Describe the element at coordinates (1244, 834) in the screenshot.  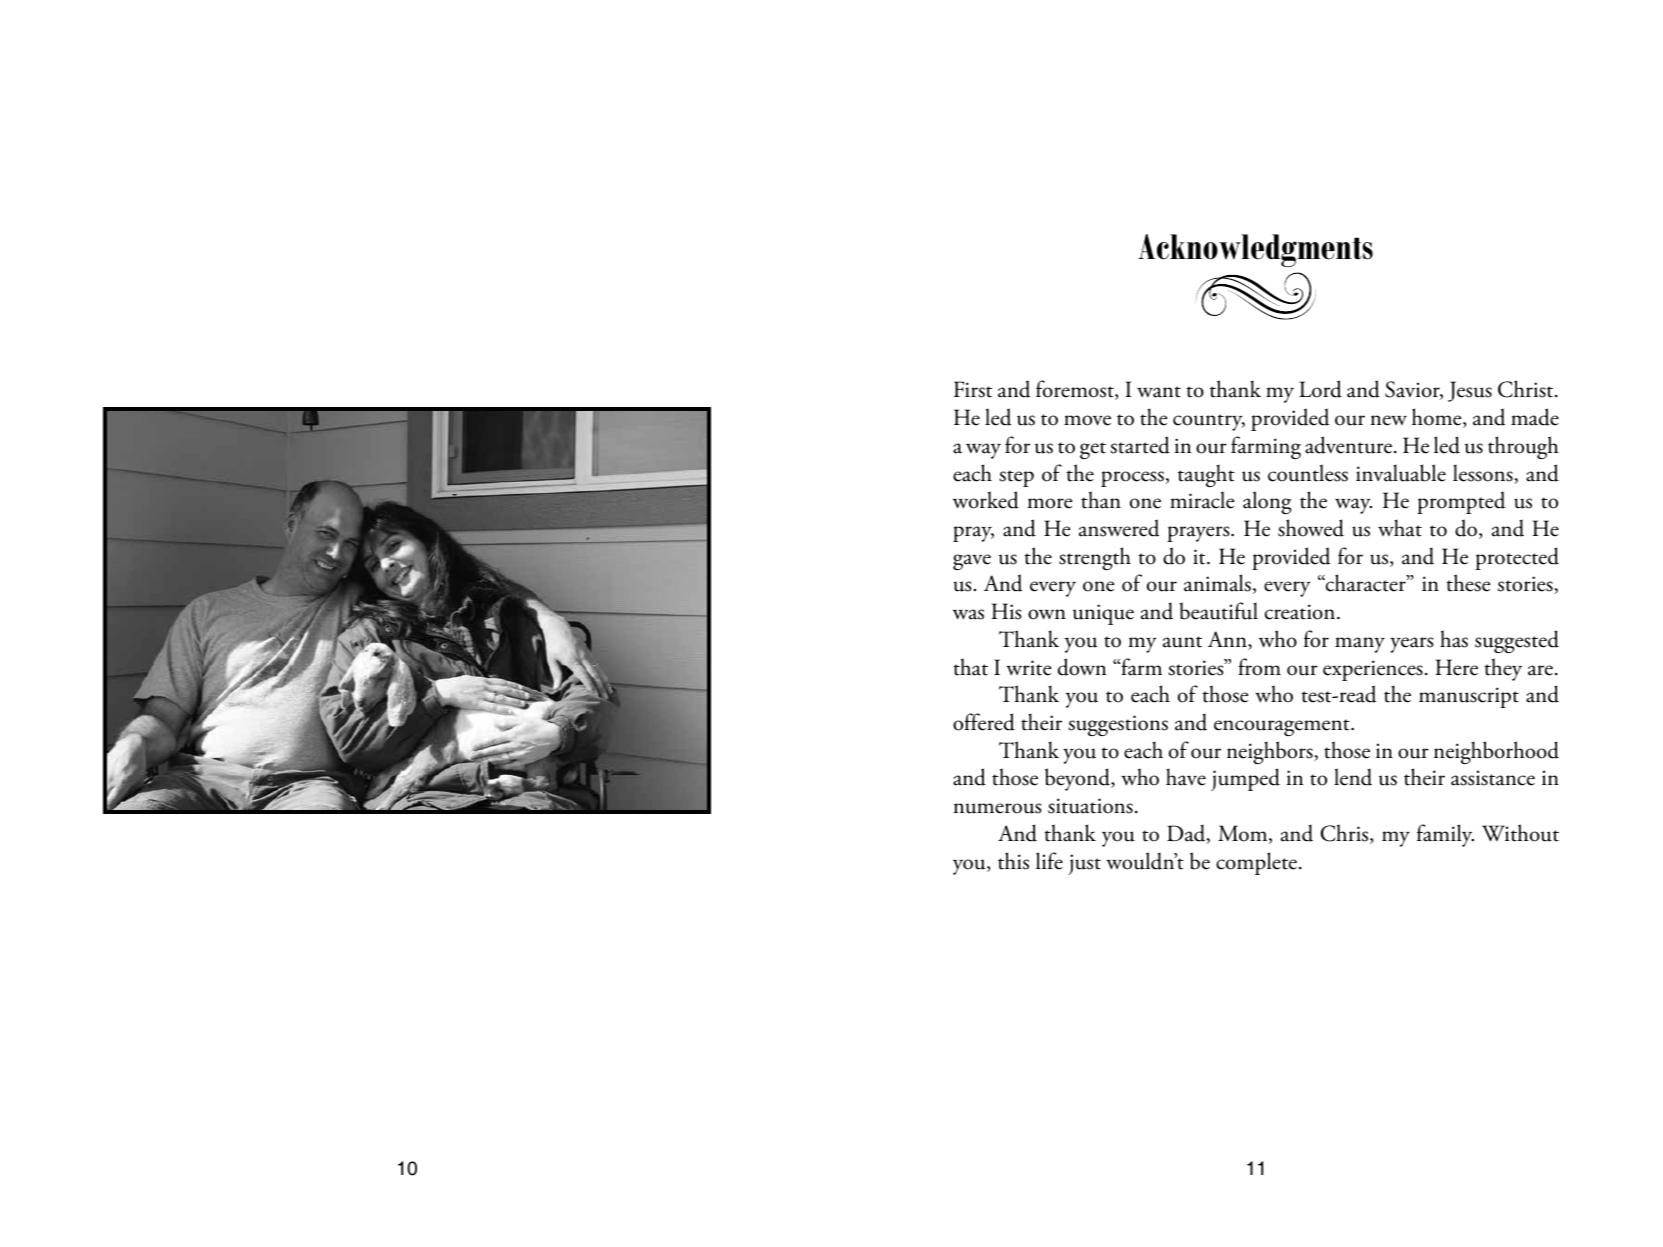
I see `Mom` at that location.
